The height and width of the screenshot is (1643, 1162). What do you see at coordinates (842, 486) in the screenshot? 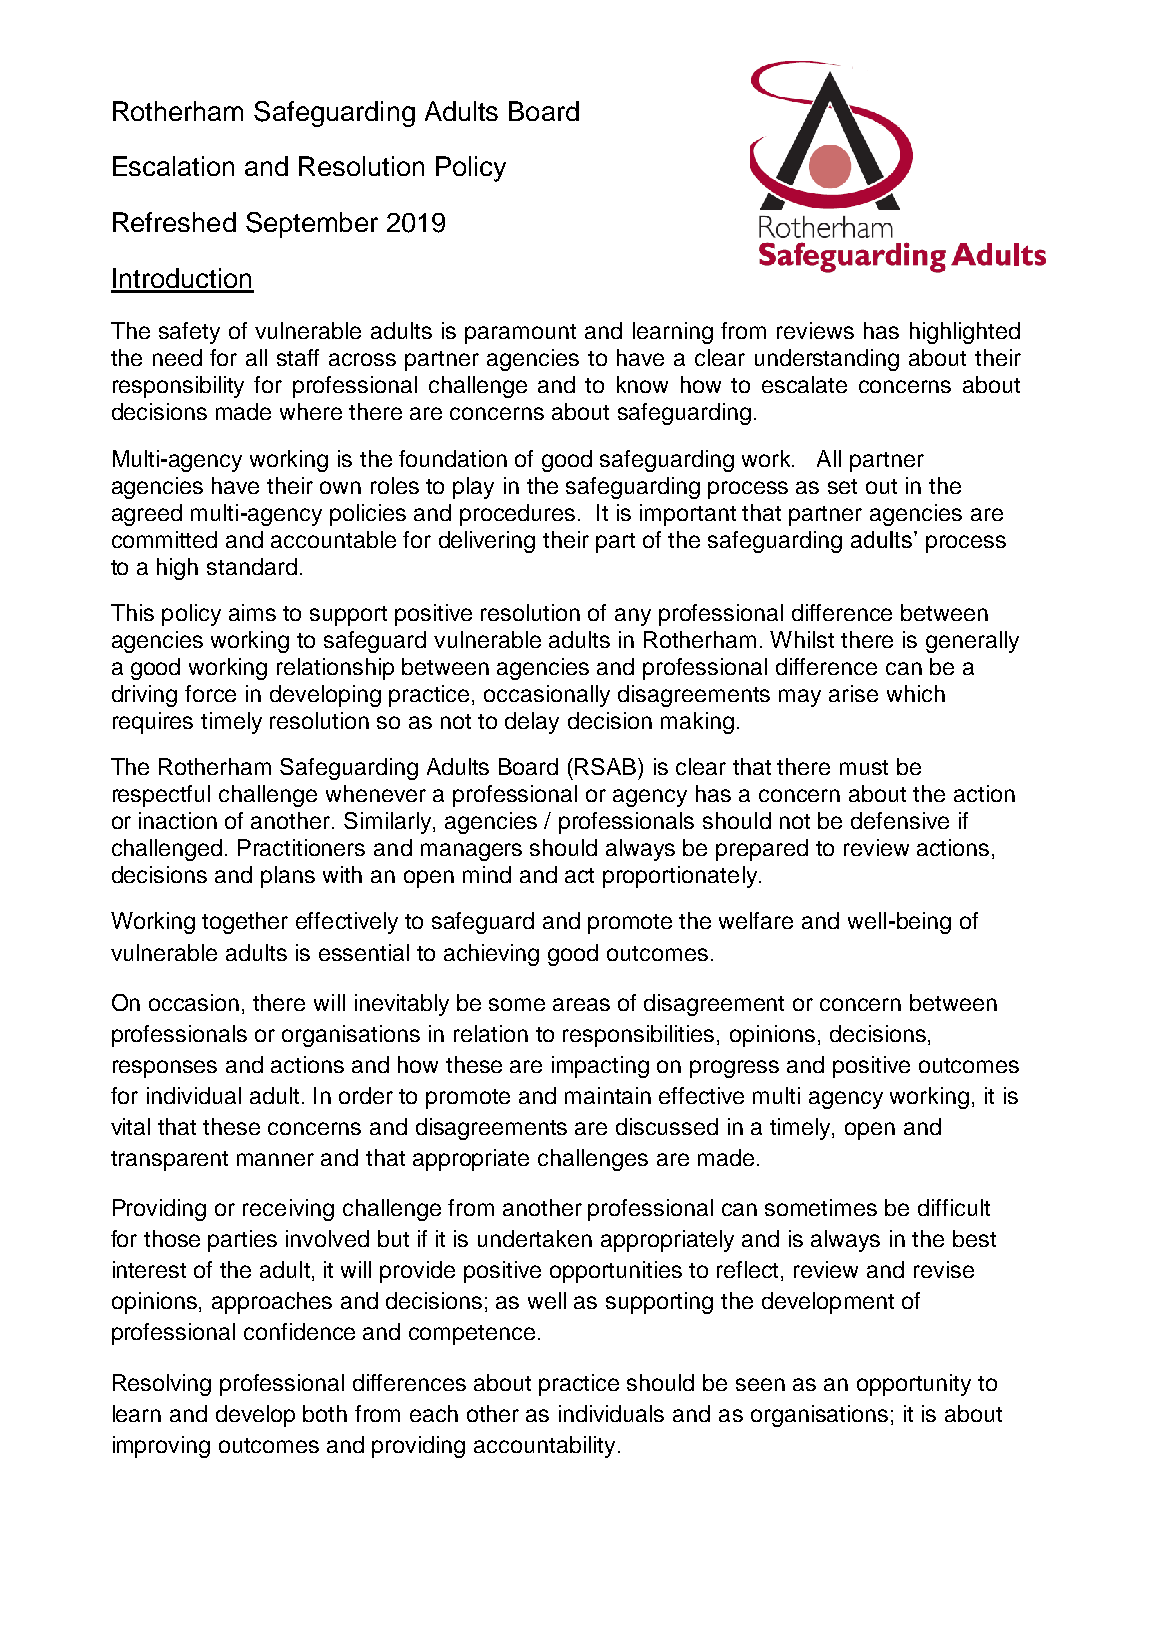
I see `set` at bounding box center [842, 486].
